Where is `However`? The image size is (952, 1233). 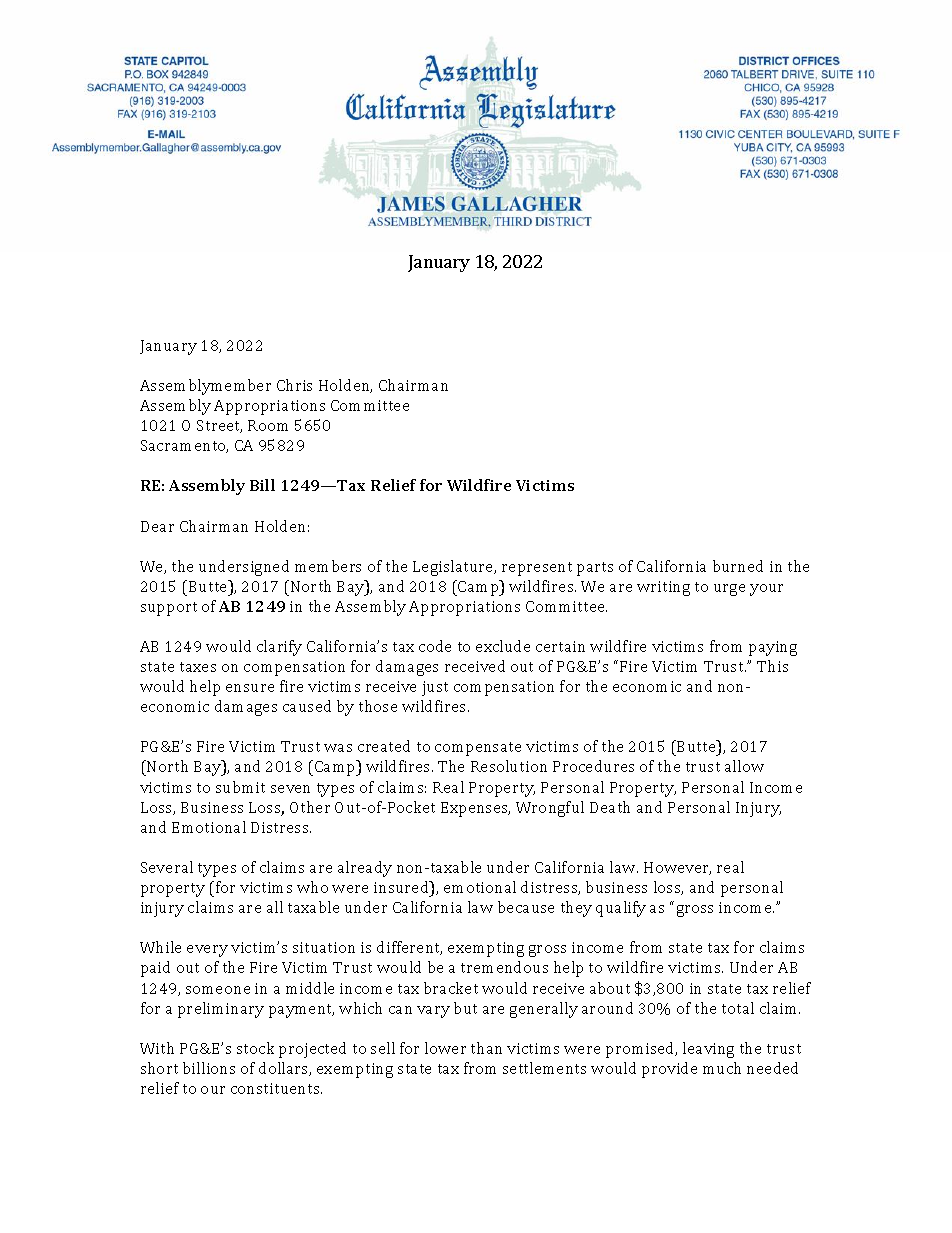
However is located at coordinates (677, 868).
